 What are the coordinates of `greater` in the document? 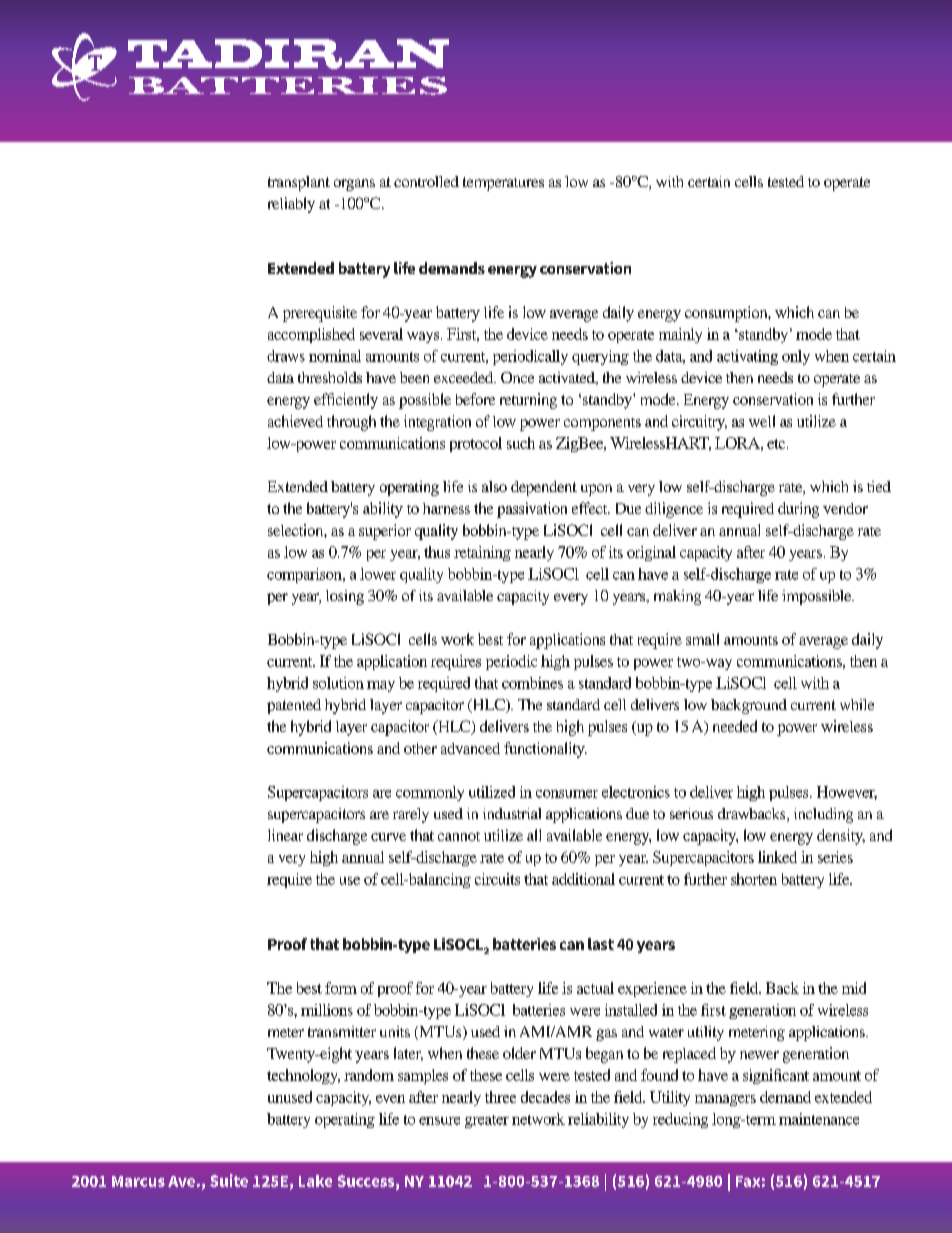 It's located at (487, 1121).
